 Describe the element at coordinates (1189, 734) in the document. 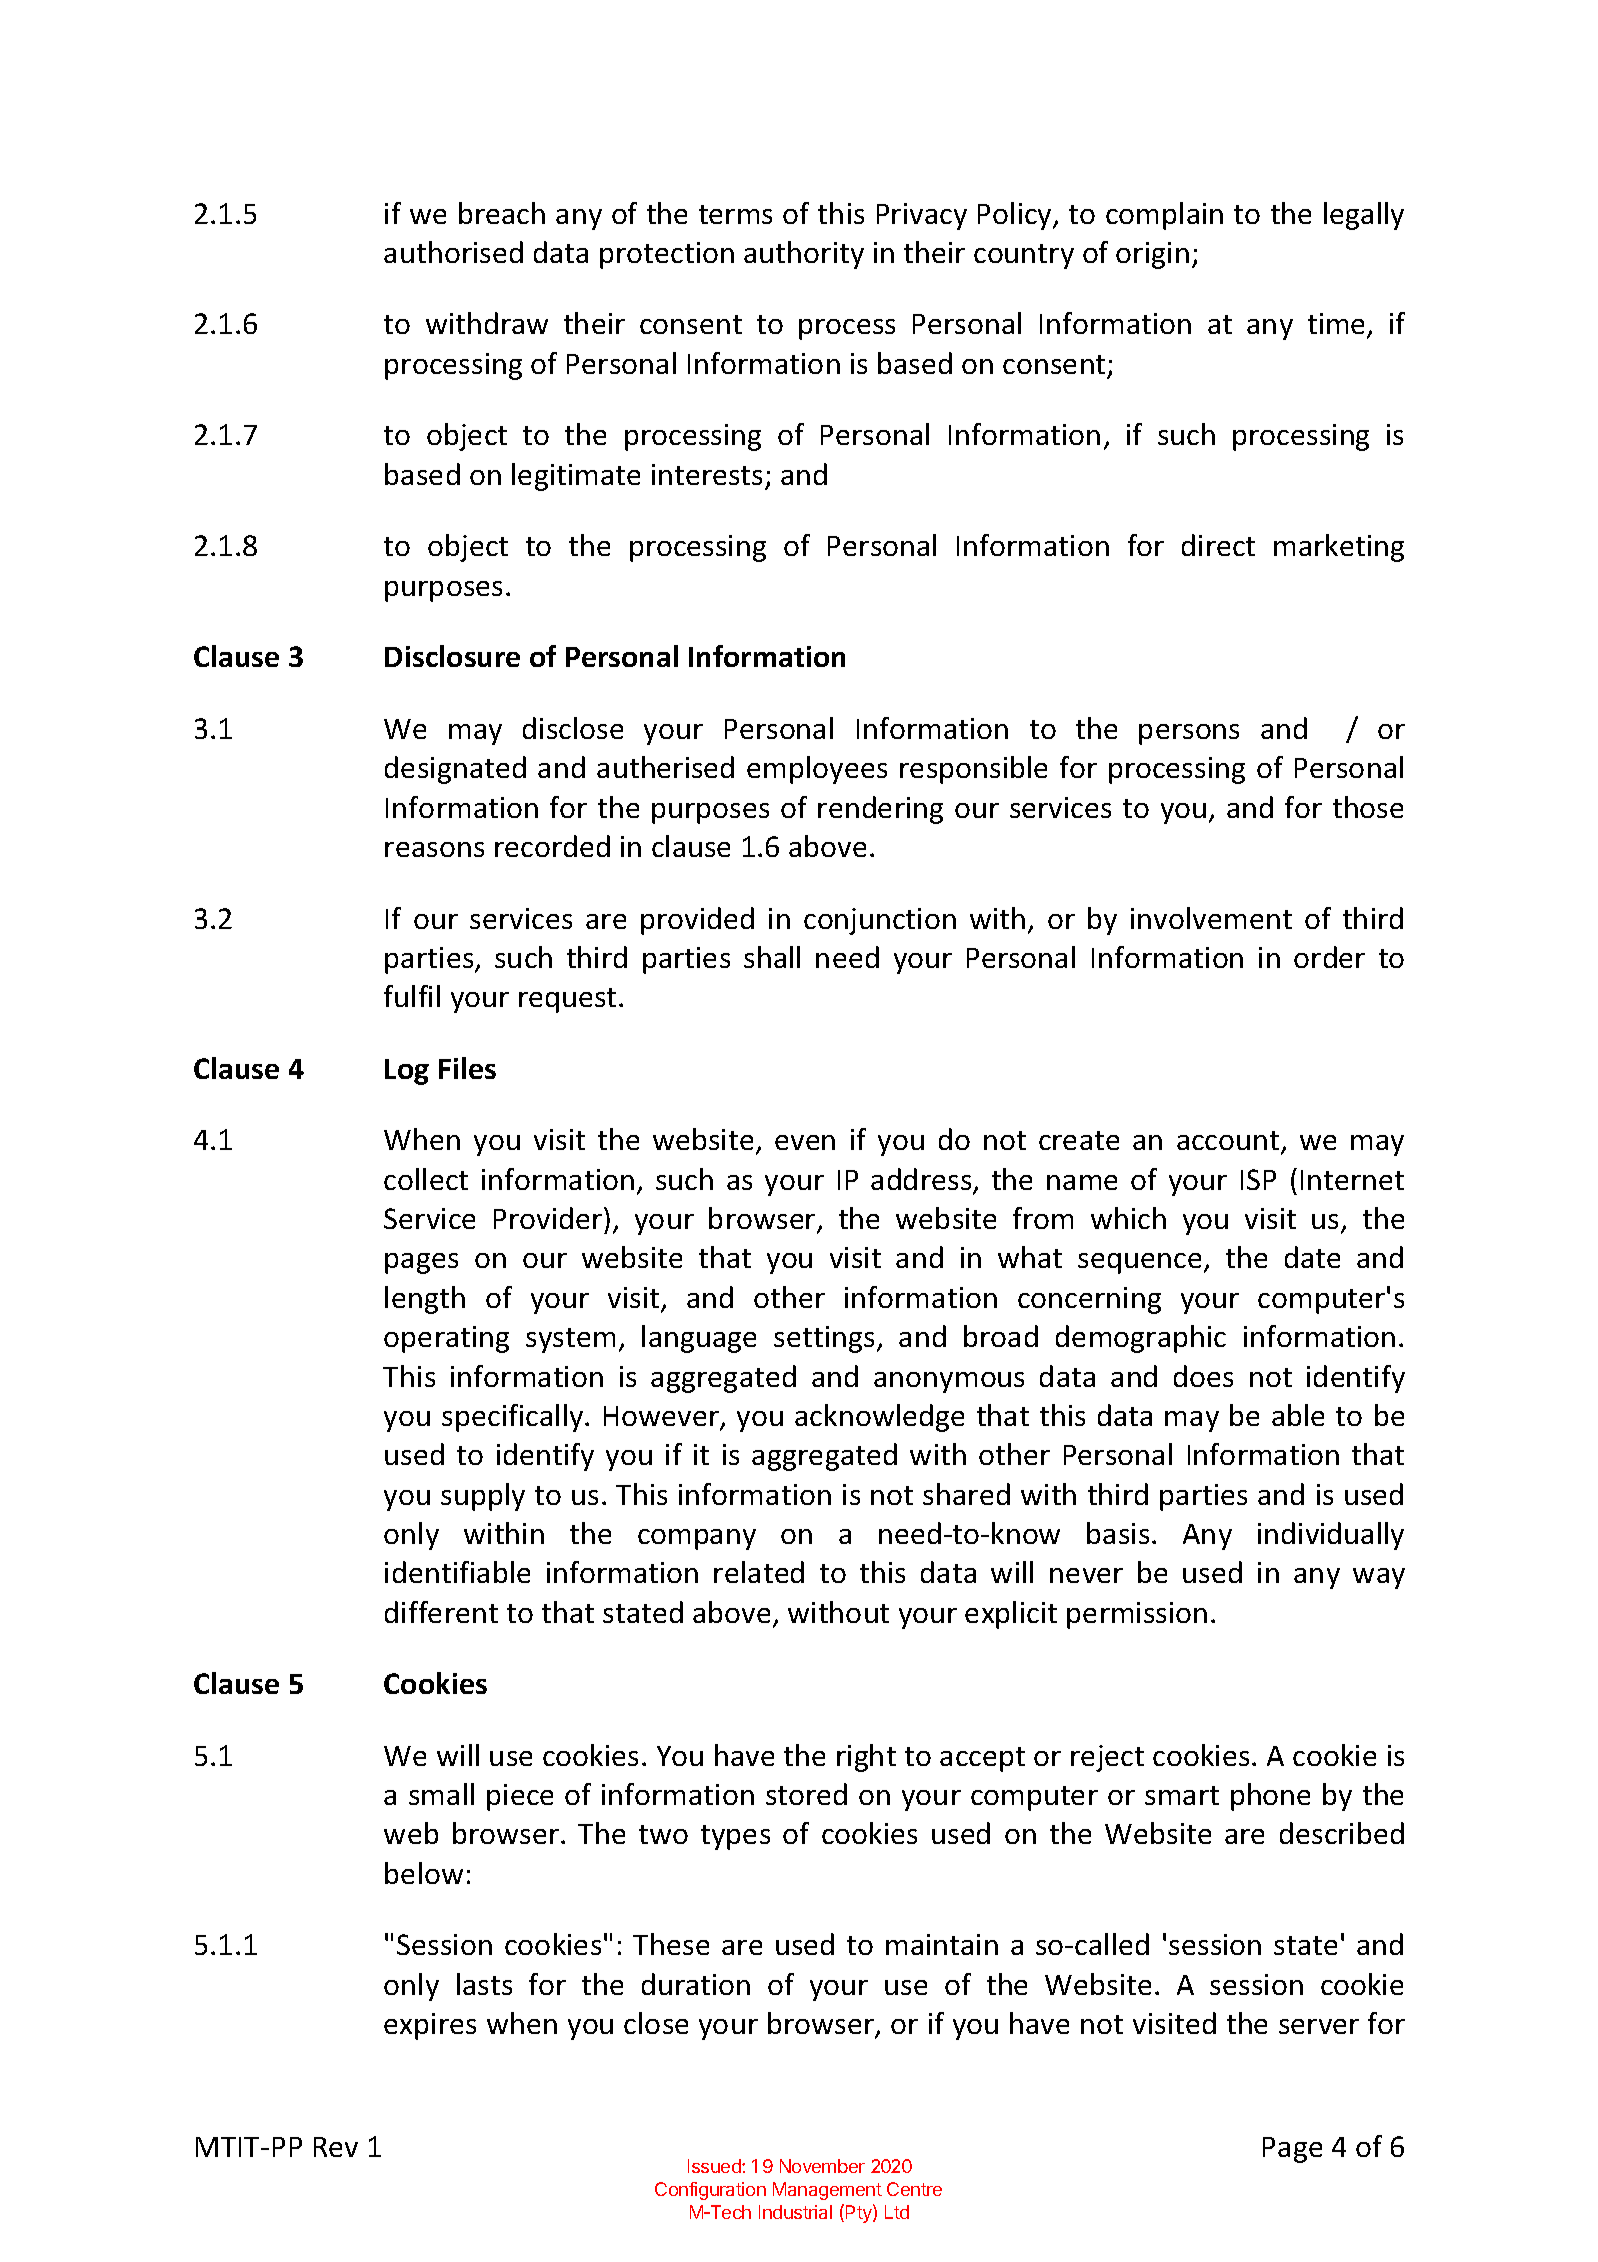

I see `persons` at that location.
